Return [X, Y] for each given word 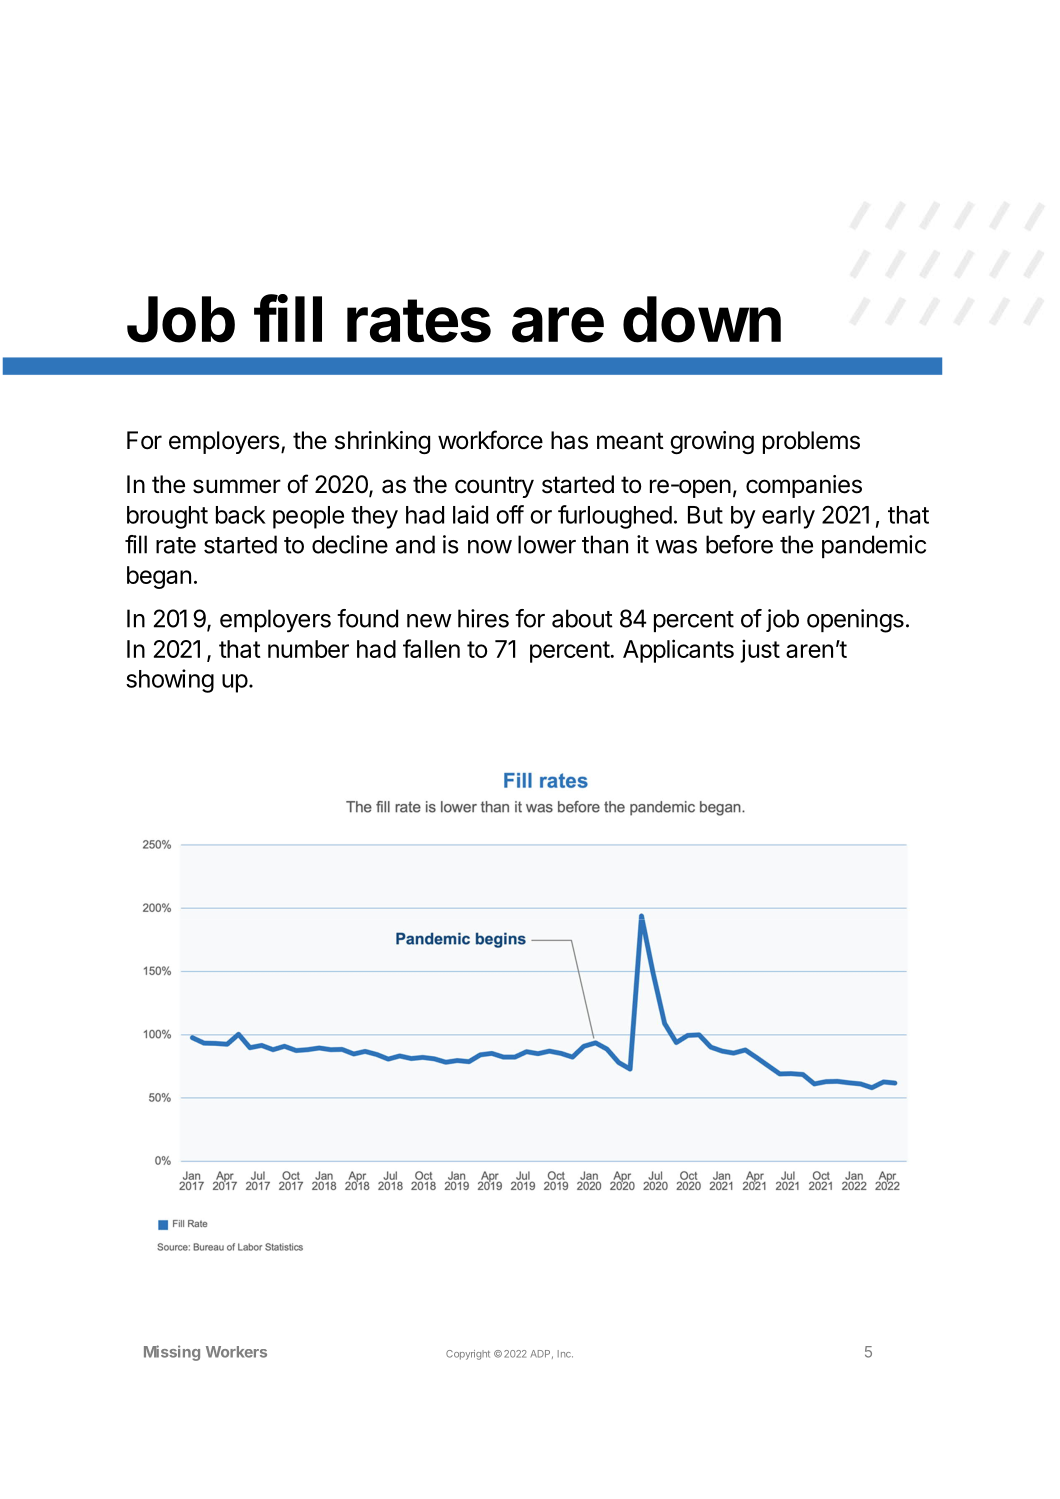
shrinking [382, 442]
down [702, 319]
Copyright [468, 1355]
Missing [172, 1353]
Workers [236, 1352]
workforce [490, 440]
